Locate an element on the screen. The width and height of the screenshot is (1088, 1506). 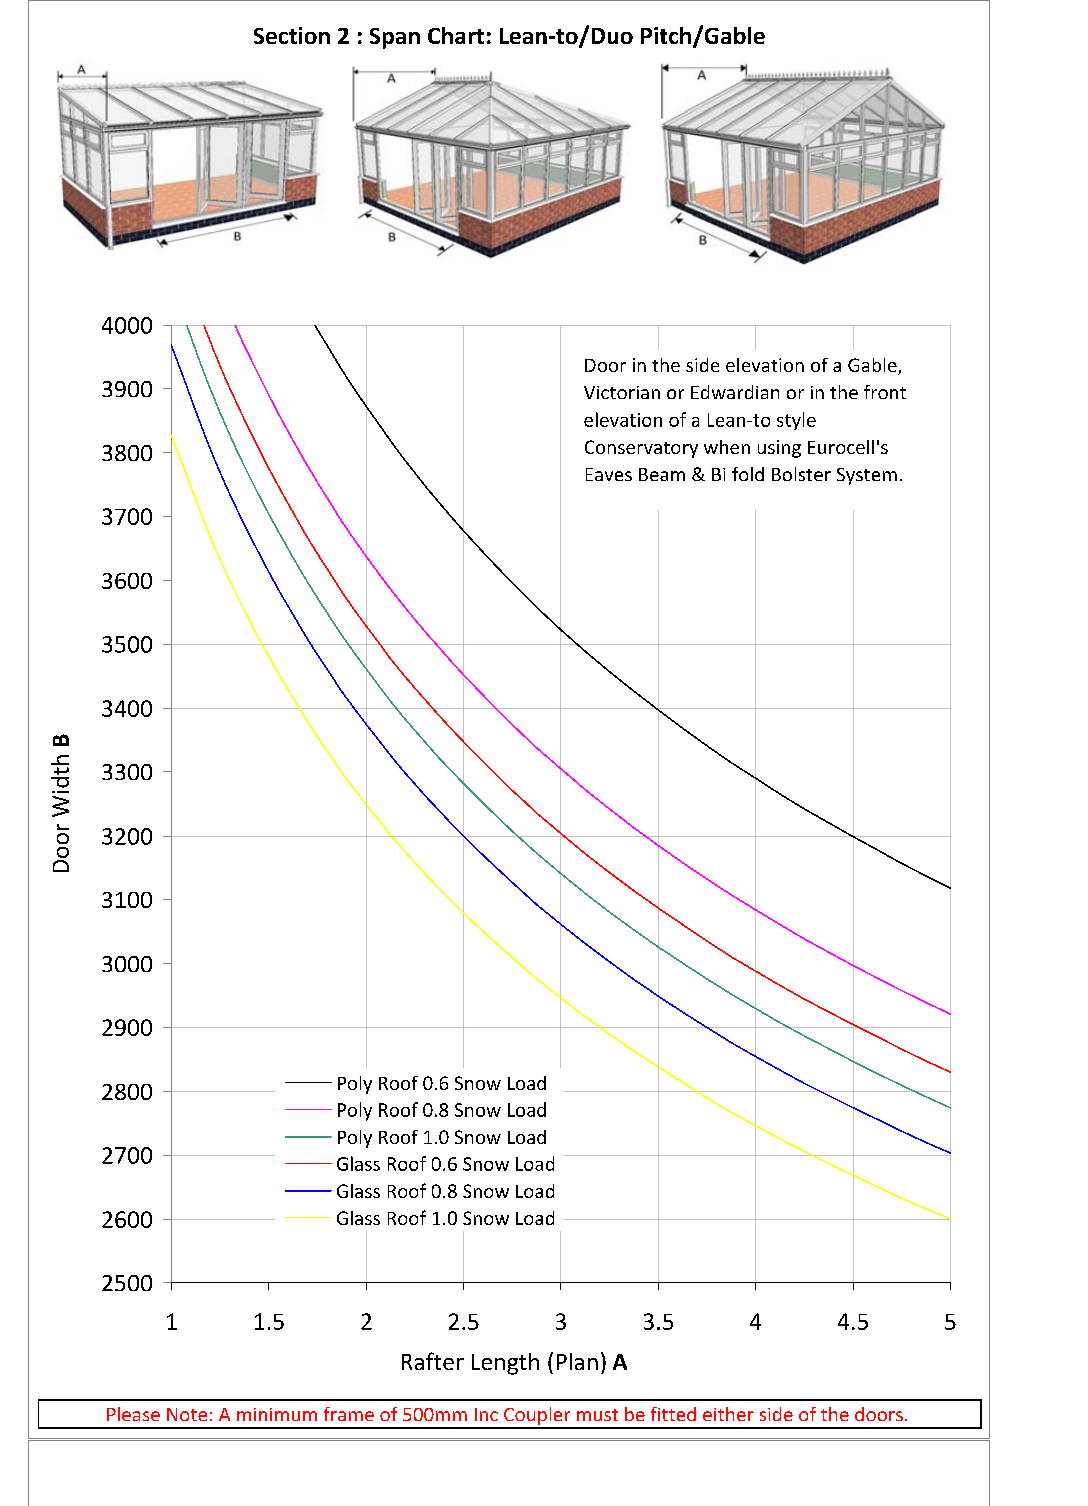
Section is located at coordinates (292, 35).
